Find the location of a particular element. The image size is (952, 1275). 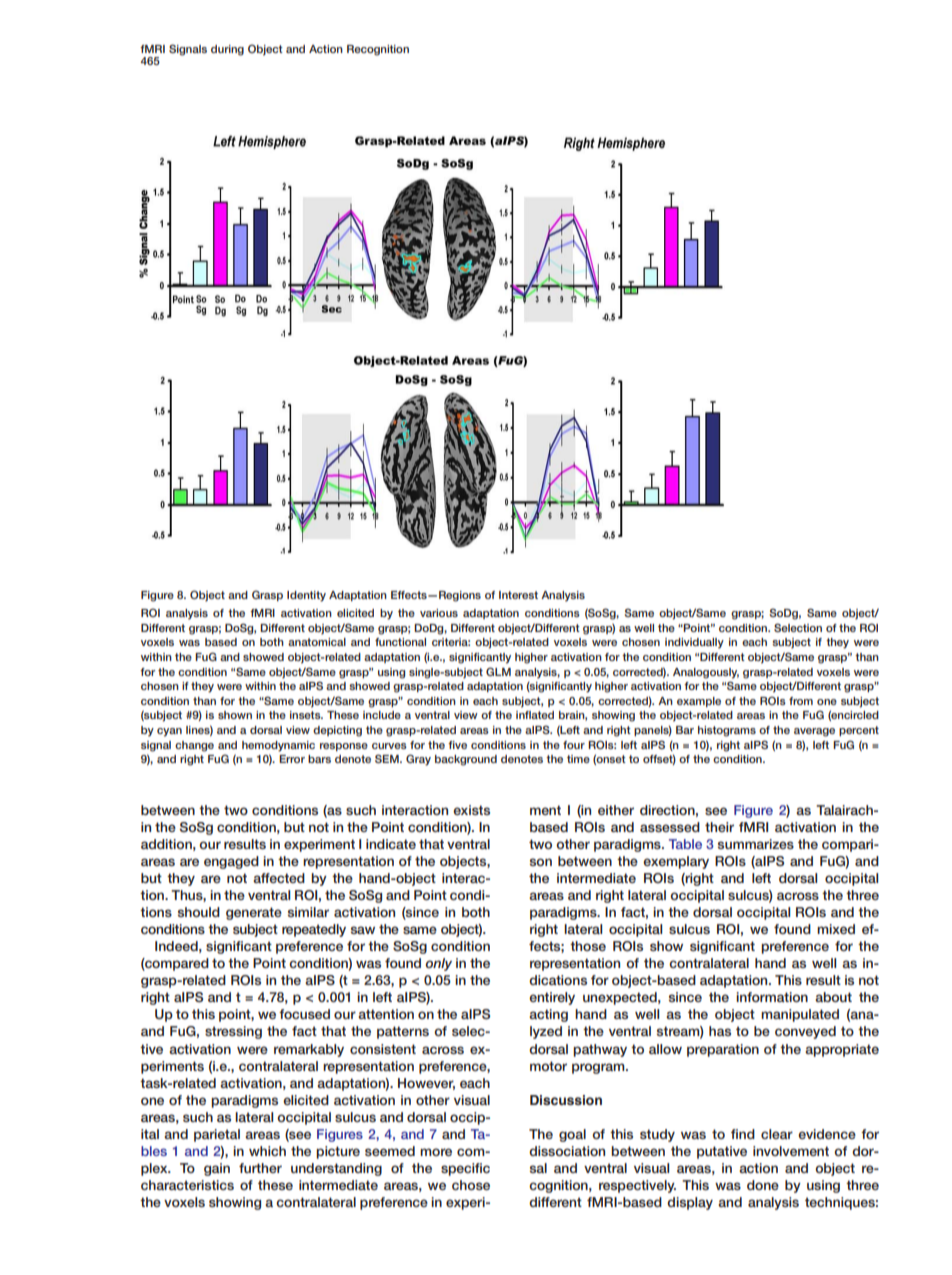

further is located at coordinates (260, 1168).
